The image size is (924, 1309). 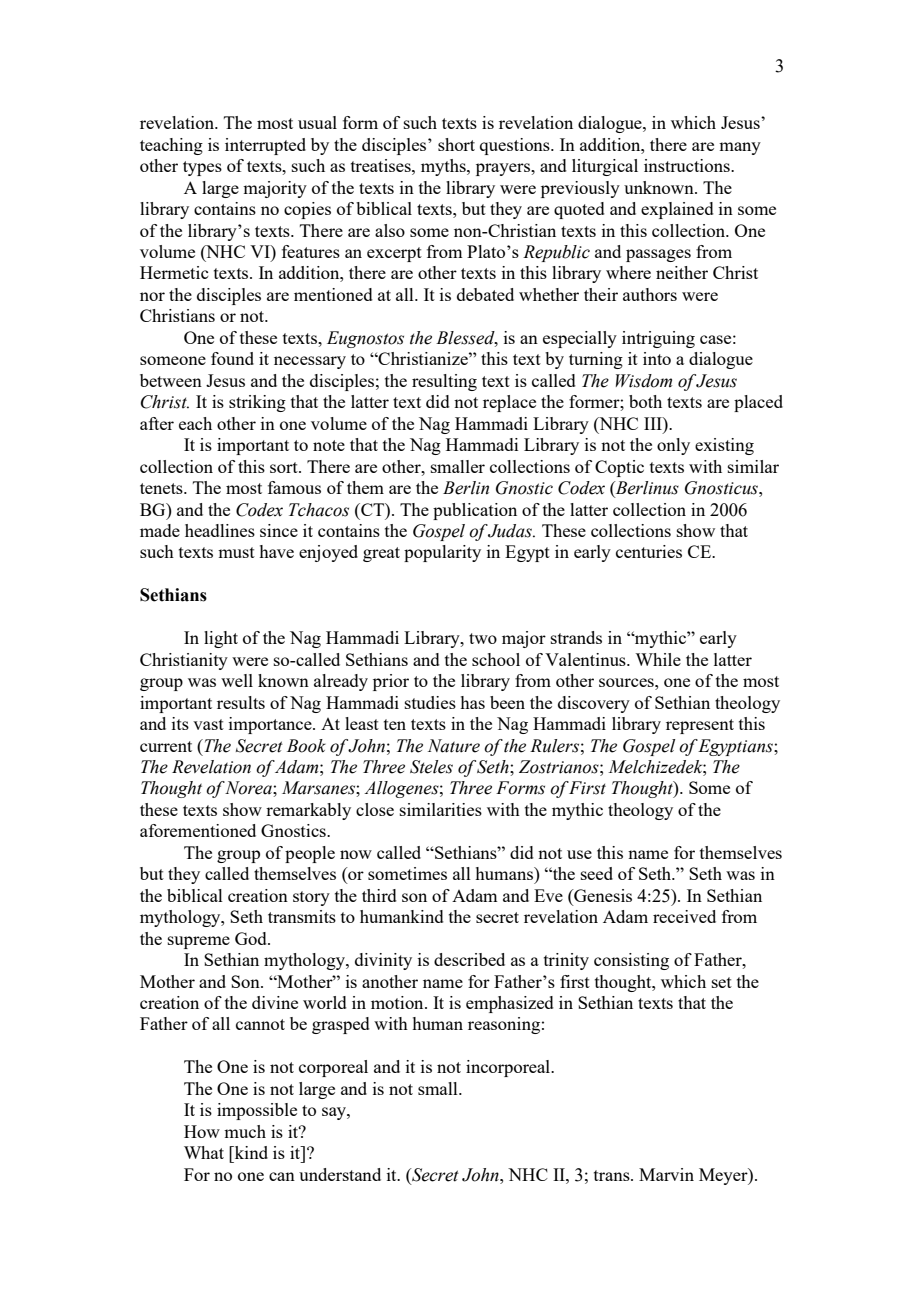 I want to click on striking, so click(x=257, y=403).
